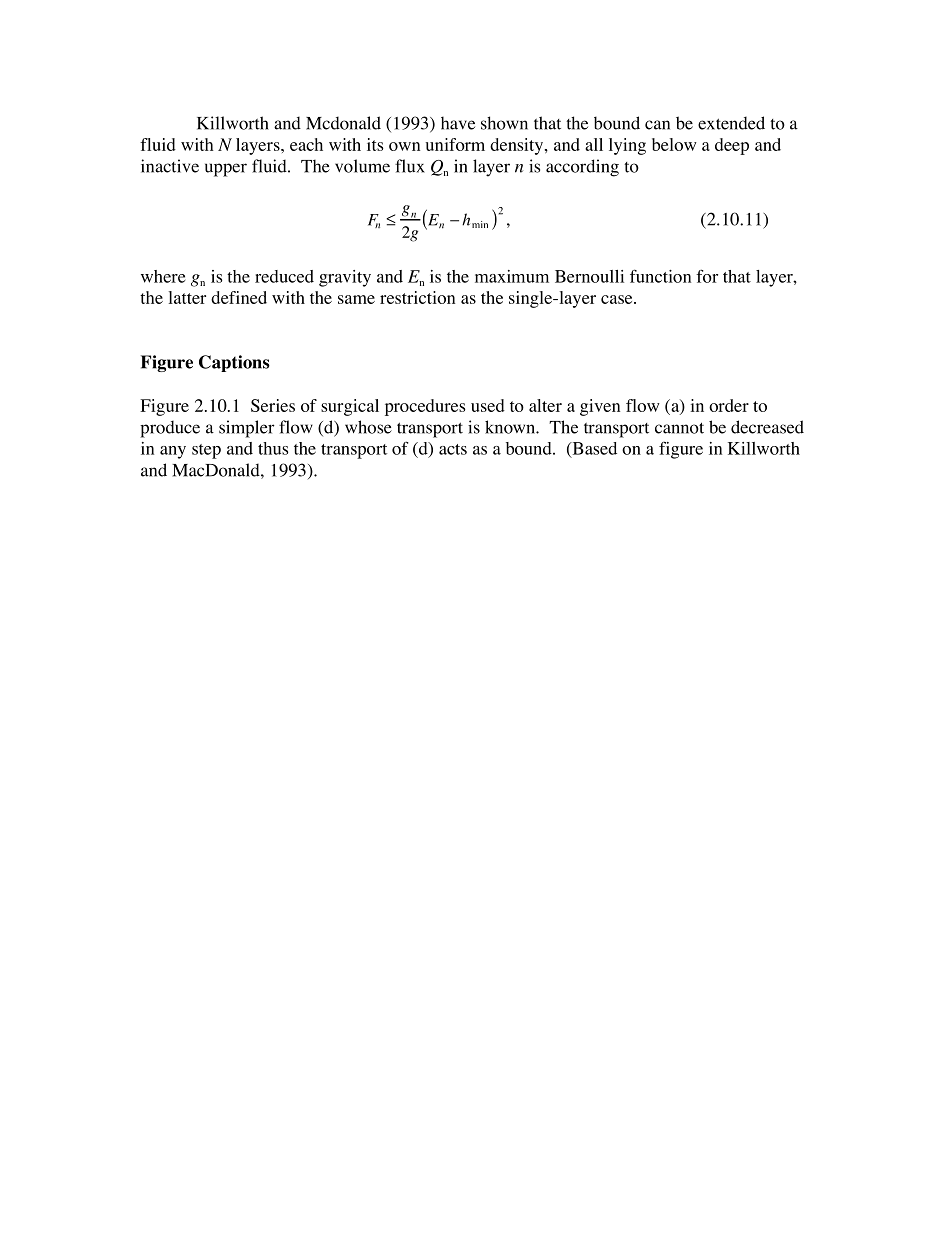 This screenshot has width=952, height=1233. Describe the element at coordinates (453, 449) in the screenshot. I see `acts` at that location.
